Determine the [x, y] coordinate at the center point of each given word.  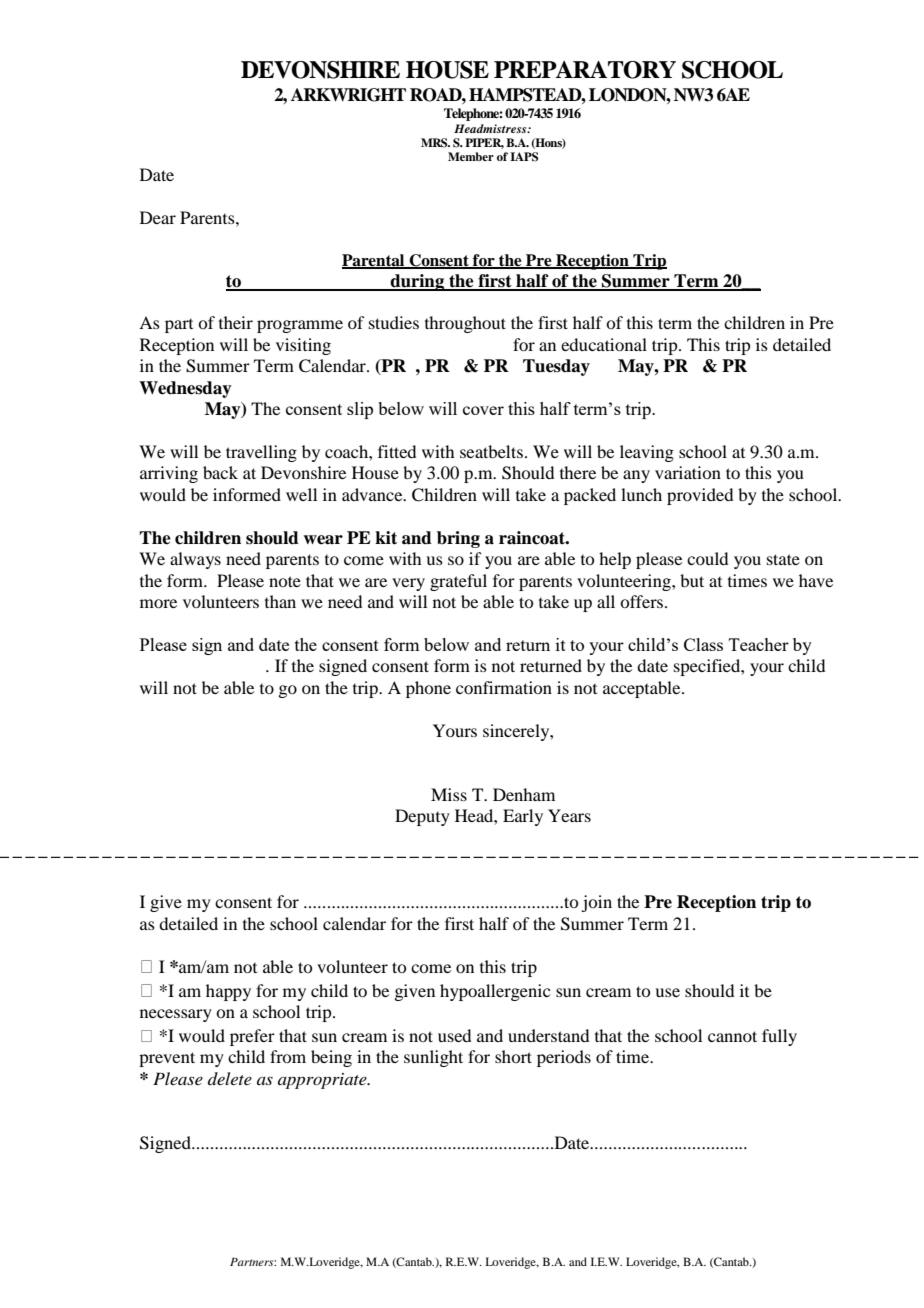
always [195, 560]
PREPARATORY [585, 70]
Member [471, 156]
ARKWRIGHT [348, 95]
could [707, 558]
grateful [458, 582]
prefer [252, 1037]
